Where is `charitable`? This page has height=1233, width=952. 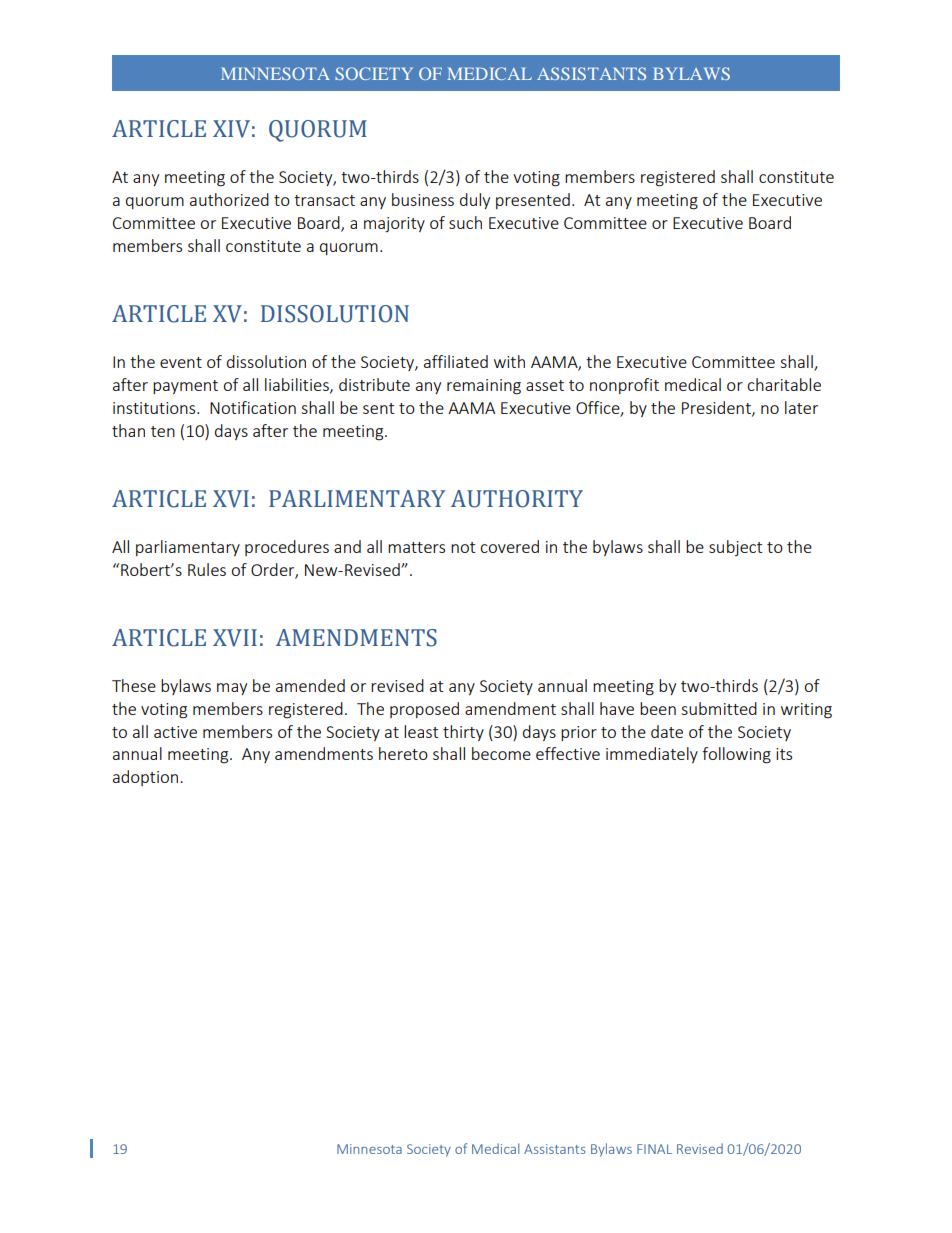 charitable is located at coordinates (784, 384).
